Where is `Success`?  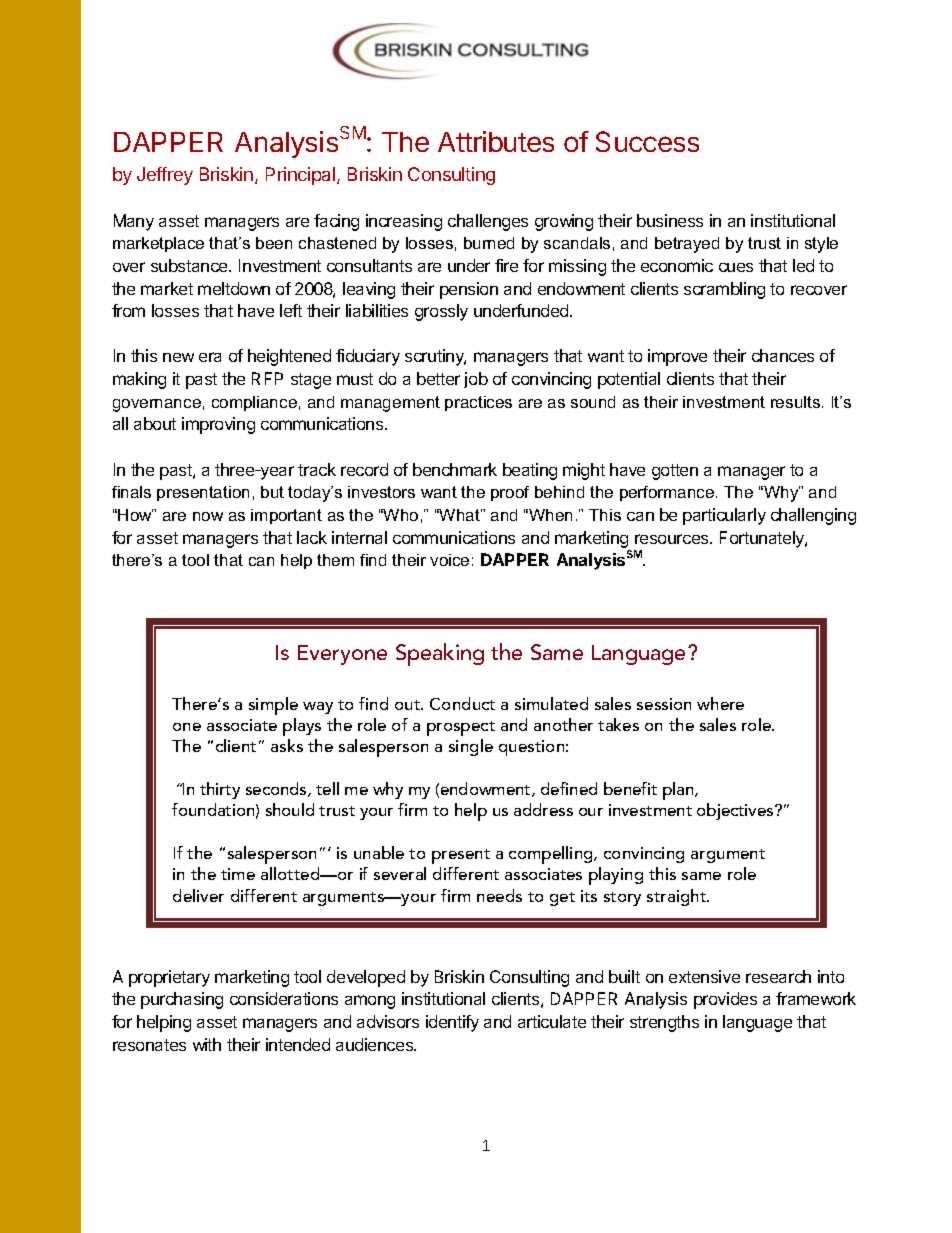
Success is located at coordinates (647, 141).
